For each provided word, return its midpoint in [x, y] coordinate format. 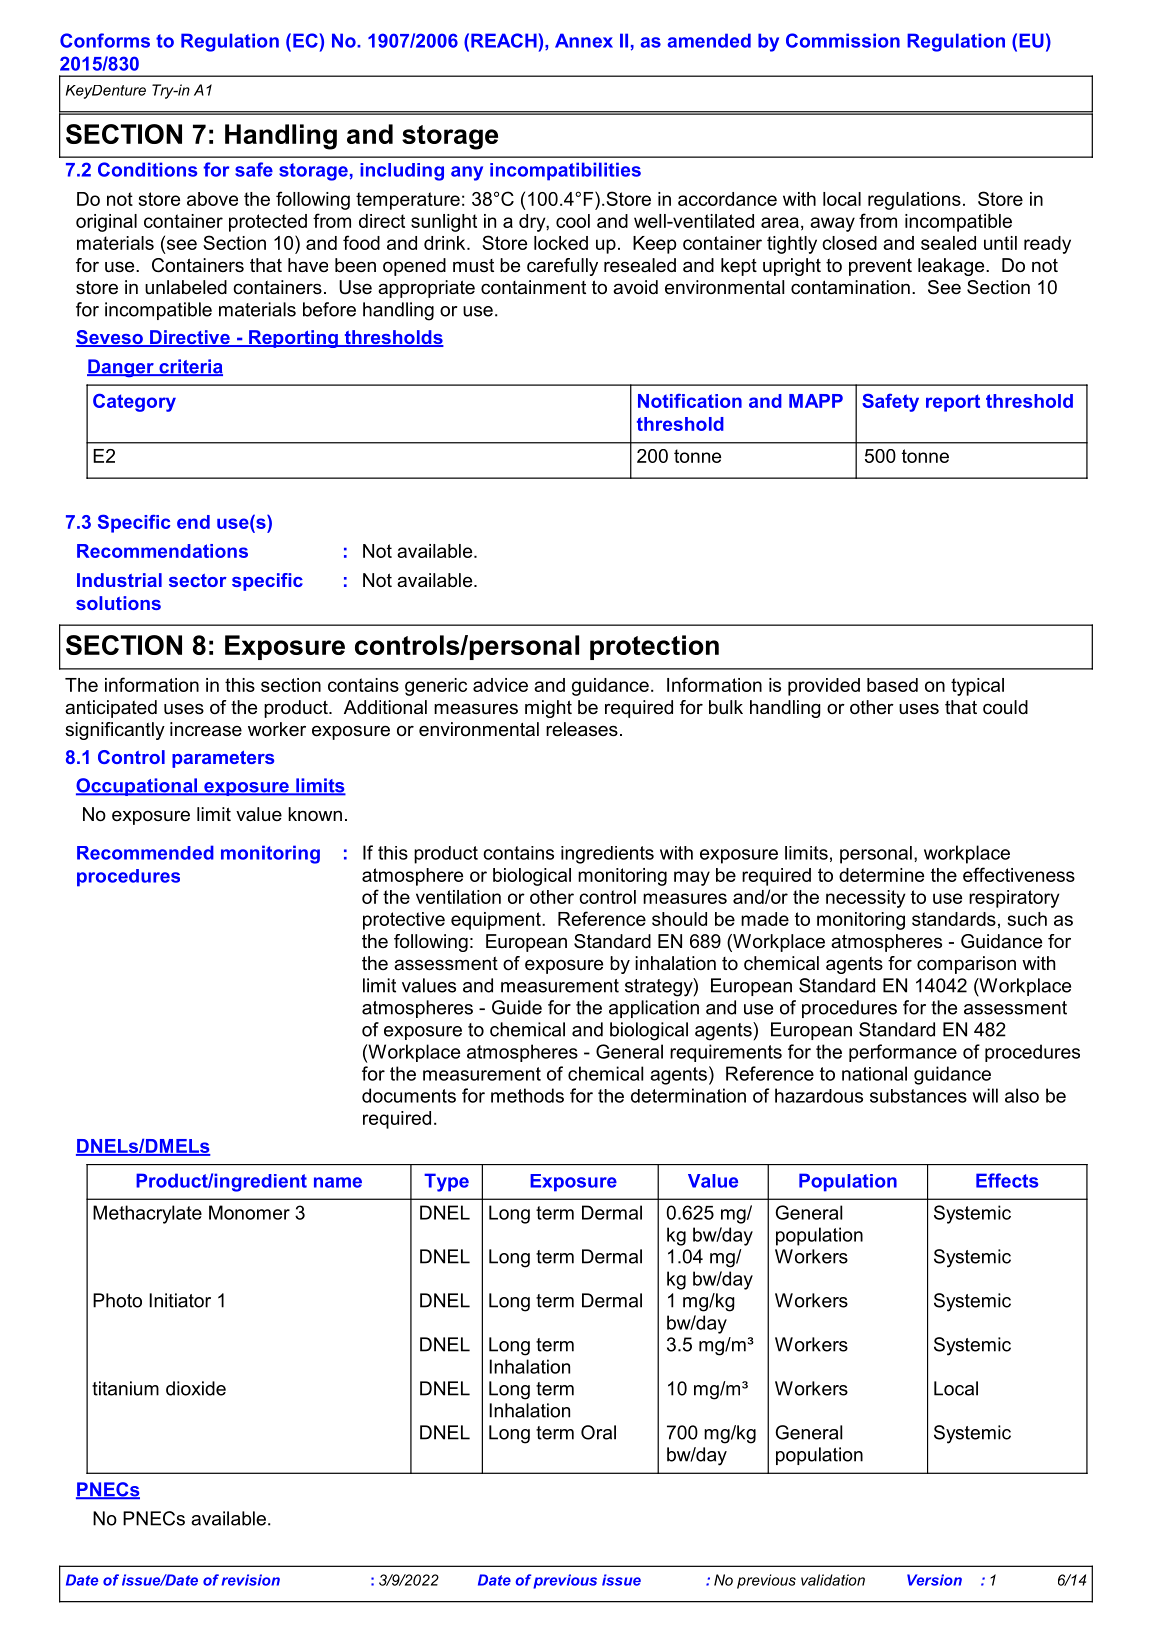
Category [134, 402]
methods [527, 1095]
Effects [1007, 1180]
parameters [223, 759]
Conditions [147, 169]
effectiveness [1019, 874]
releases [582, 729]
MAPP [816, 401]
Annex [584, 40]
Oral [598, 1432]
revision [250, 1580]
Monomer [249, 1212]
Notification [690, 401]
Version [934, 1580]
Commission [843, 40]
